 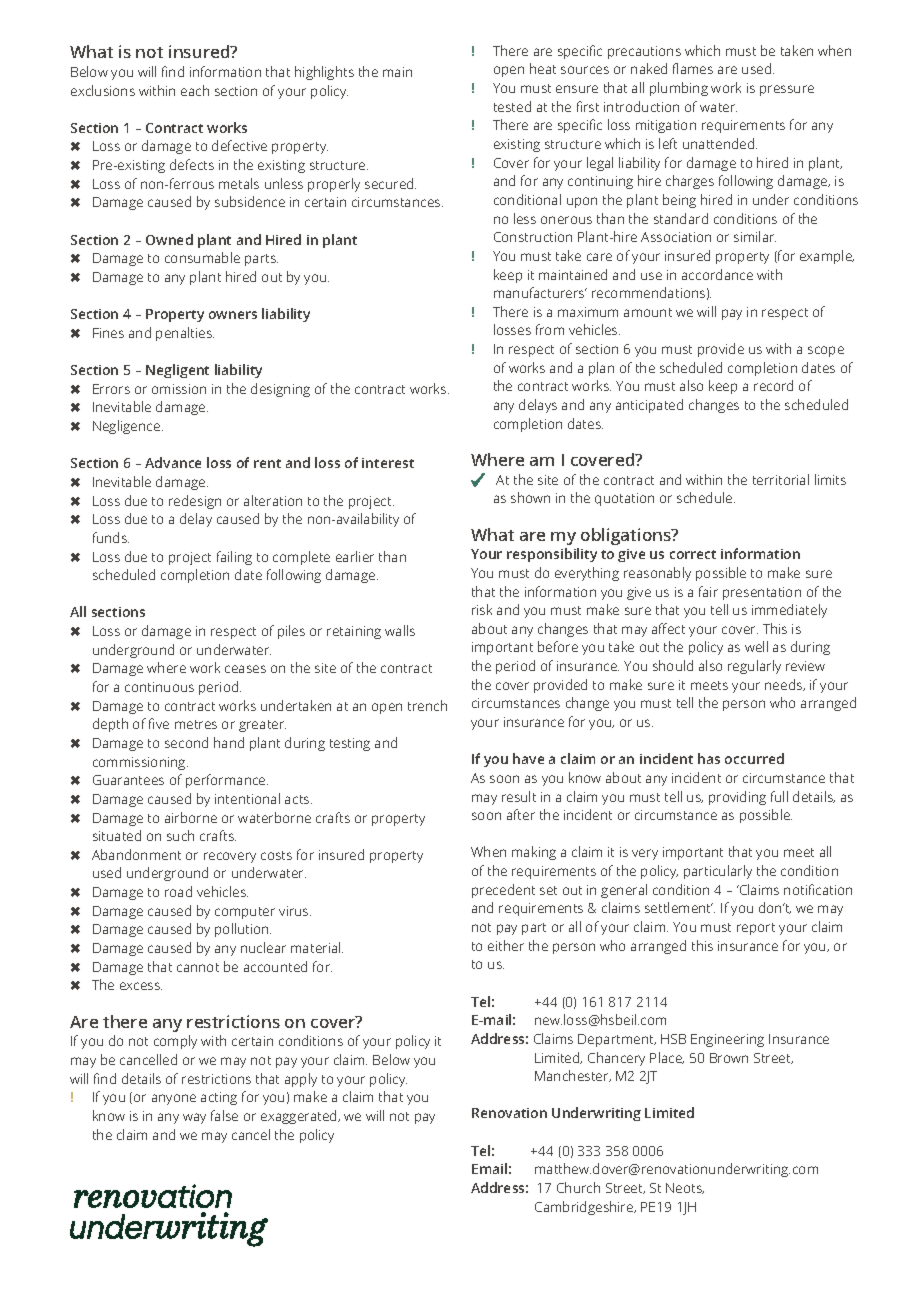 I want to click on Church, so click(x=578, y=1187).
